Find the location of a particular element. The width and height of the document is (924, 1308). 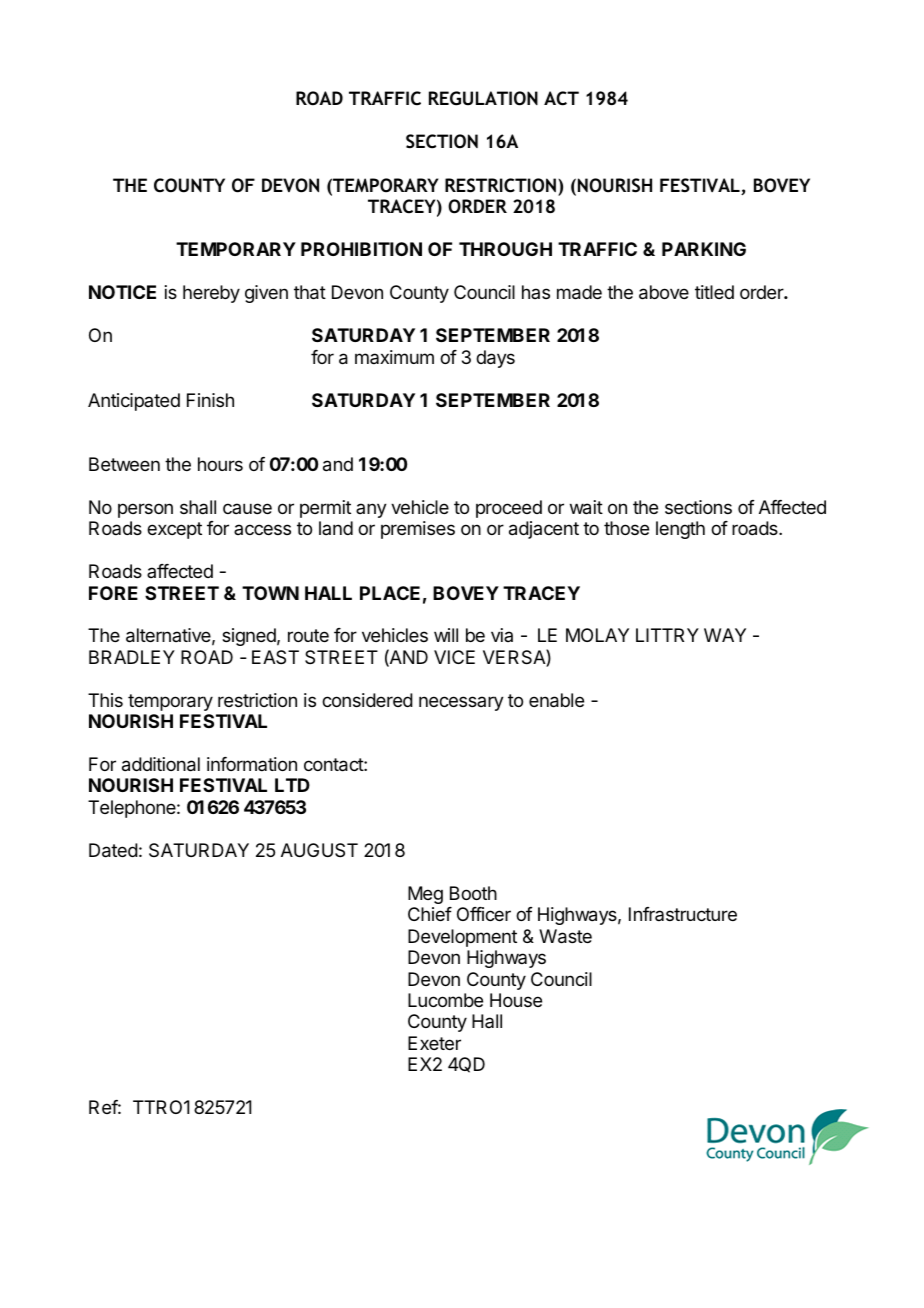

maximum is located at coordinates (394, 357).
